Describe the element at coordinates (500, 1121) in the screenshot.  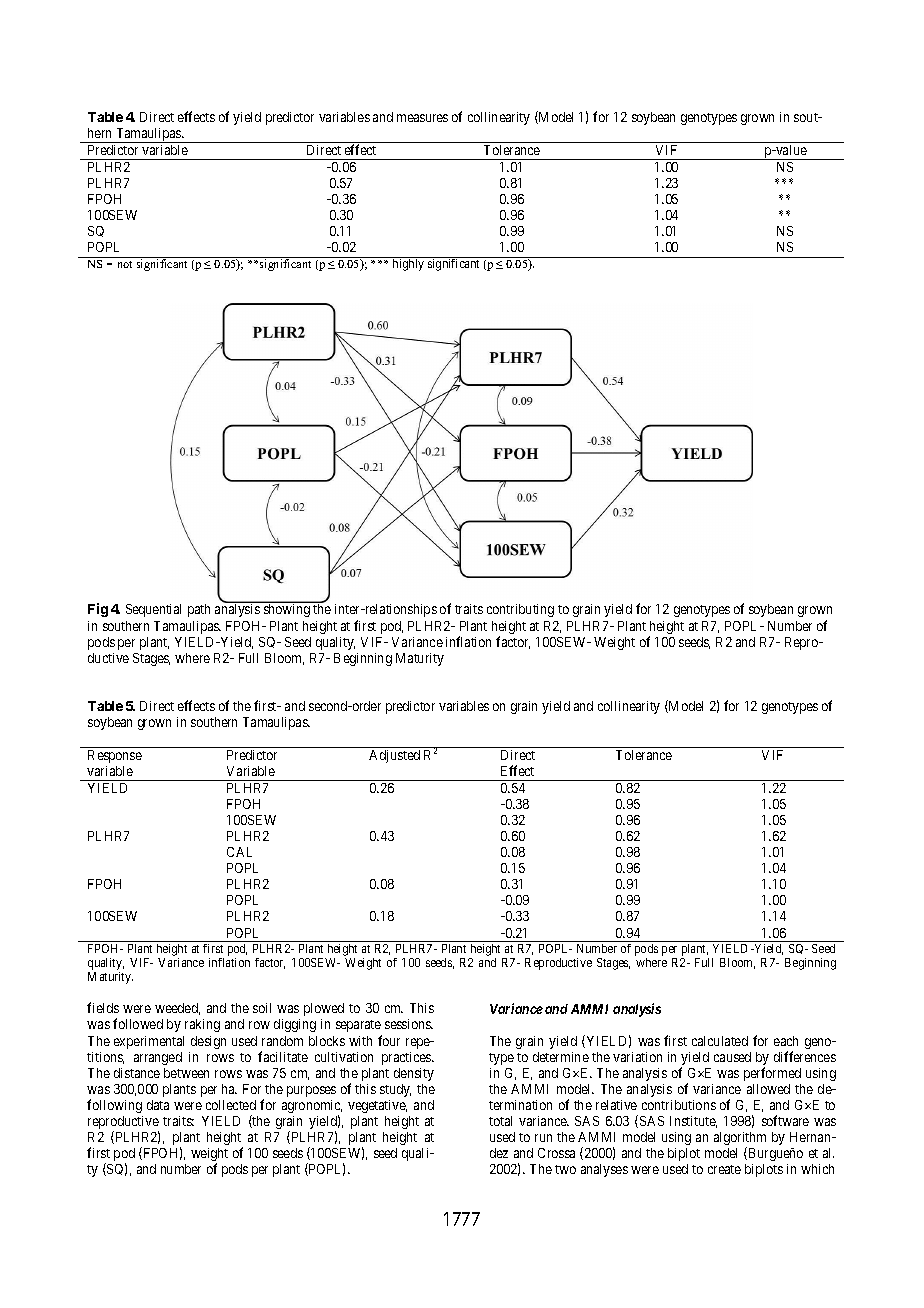
I see `total` at that location.
